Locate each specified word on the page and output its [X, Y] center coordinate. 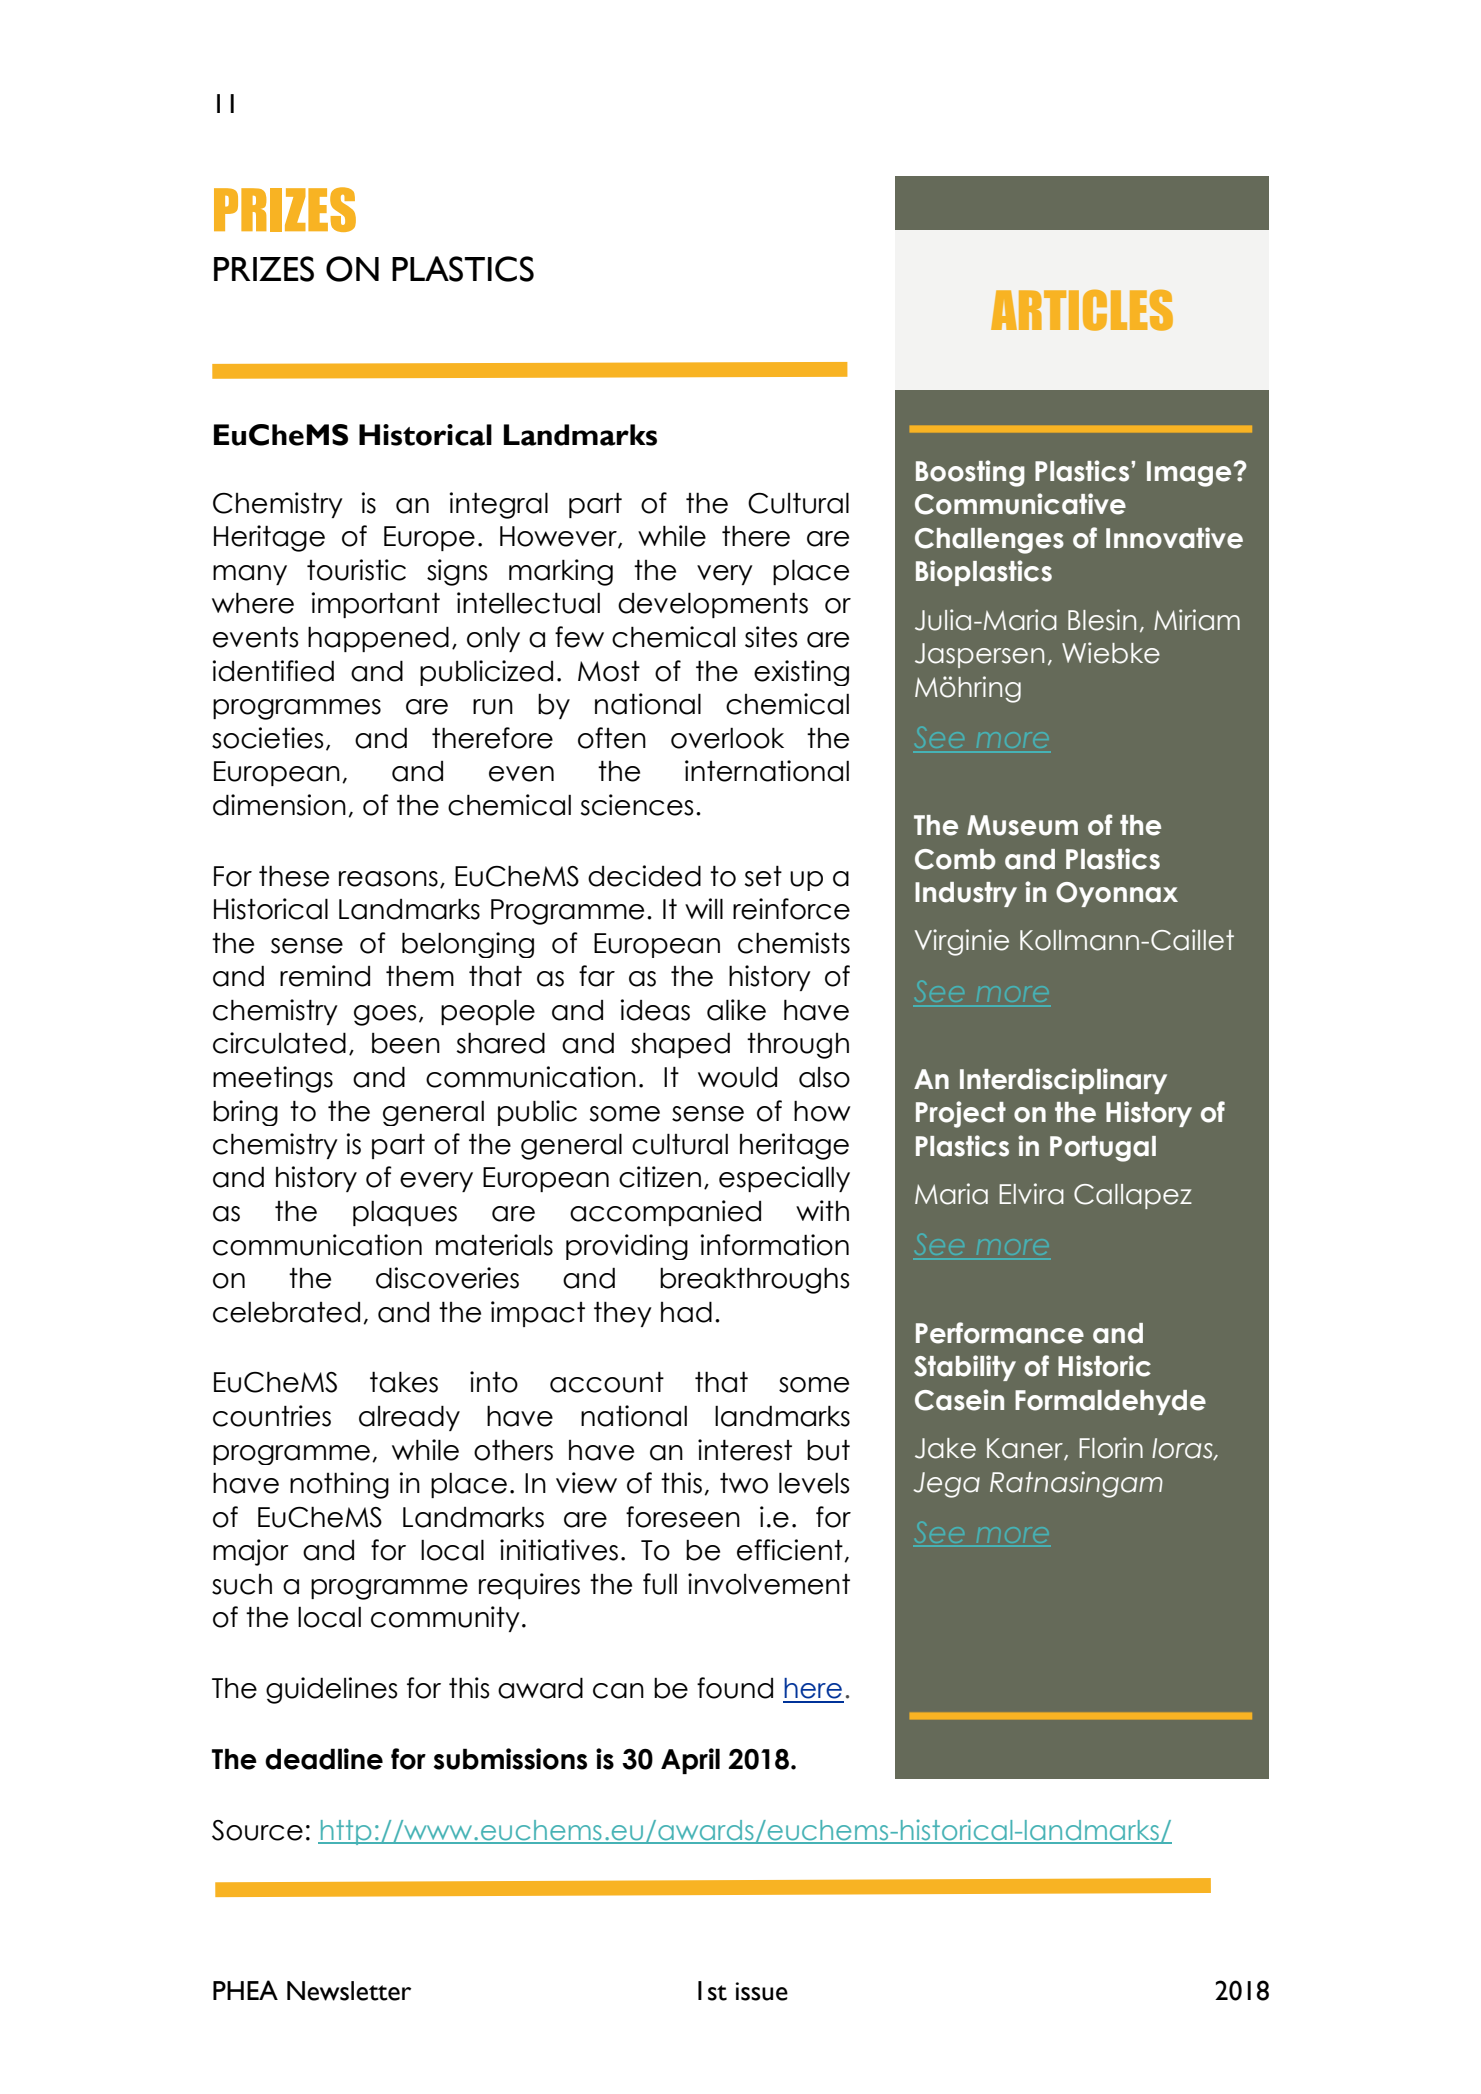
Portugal [1103, 1149]
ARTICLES [1082, 310]
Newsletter [349, 1991]
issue [762, 1991]
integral [499, 505]
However [559, 537]
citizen [660, 1177]
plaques [405, 1213]
